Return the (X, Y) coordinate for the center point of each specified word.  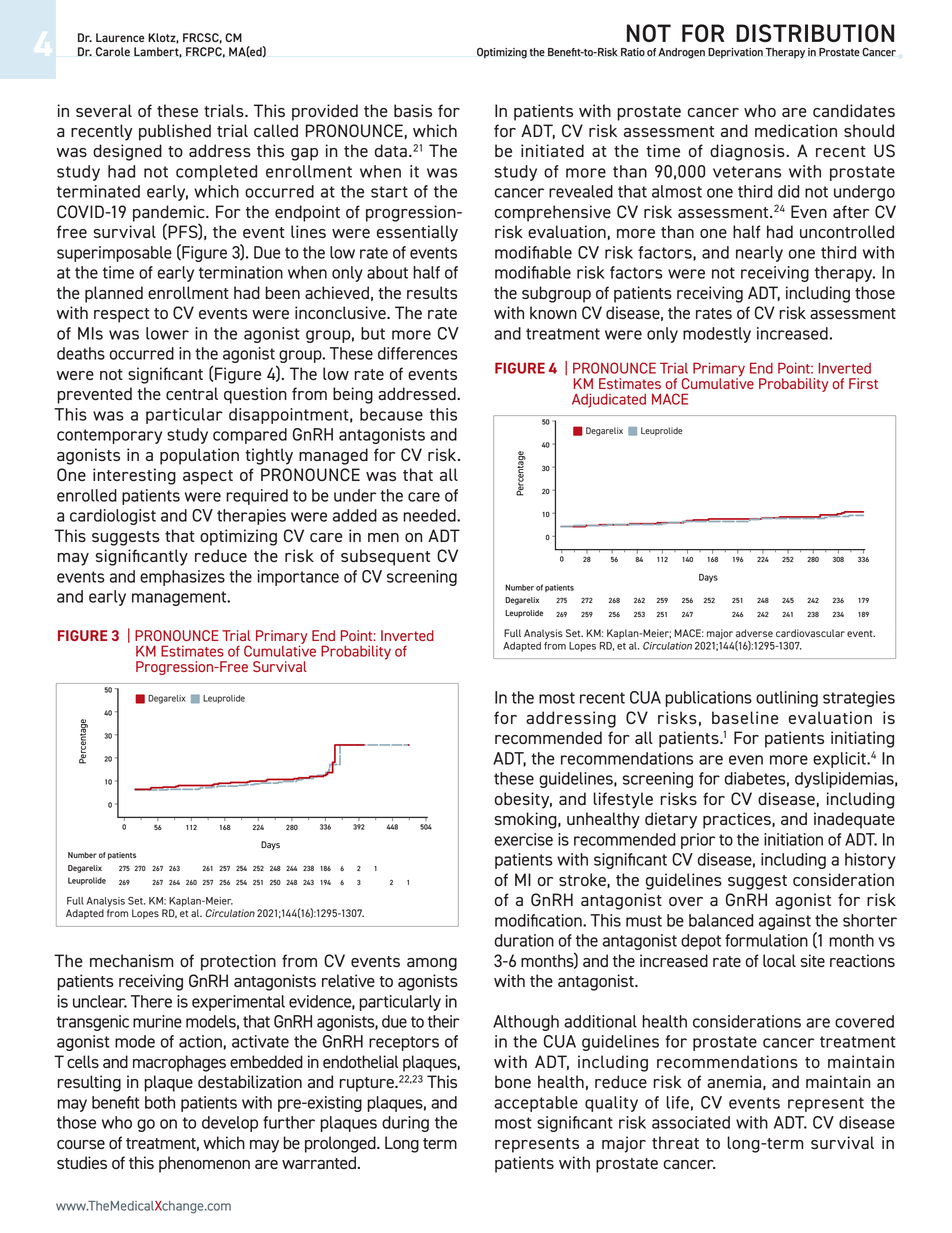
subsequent (385, 557)
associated (691, 1122)
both (160, 1102)
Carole (113, 52)
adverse (754, 633)
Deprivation (735, 53)
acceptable (536, 1104)
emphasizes (182, 578)
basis (413, 110)
